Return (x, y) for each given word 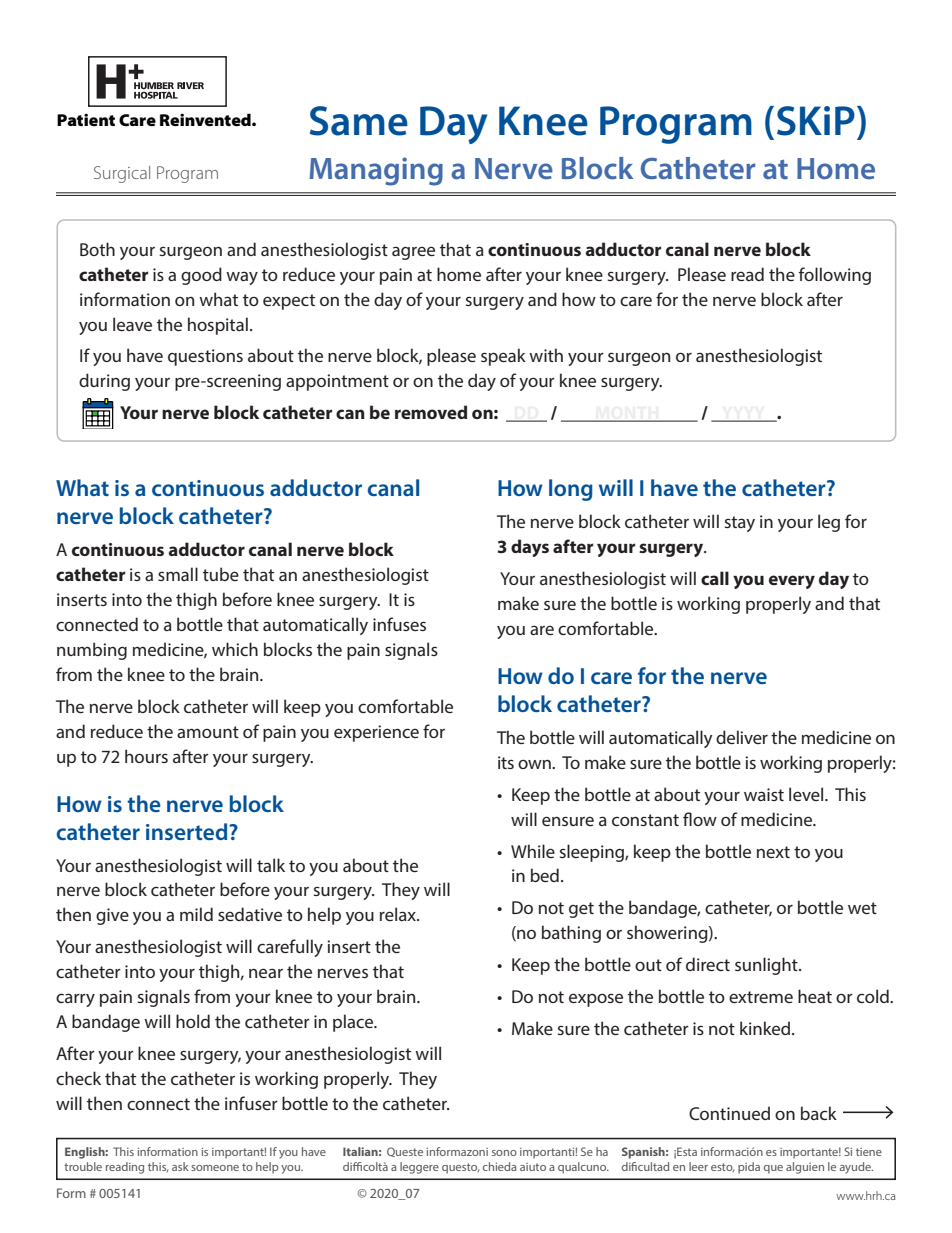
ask (180, 1166)
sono (504, 1153)
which (235, 649)
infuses (399, 624)
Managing (376, 171)
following (835, 276)
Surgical (122, 174)
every (792, 582)
